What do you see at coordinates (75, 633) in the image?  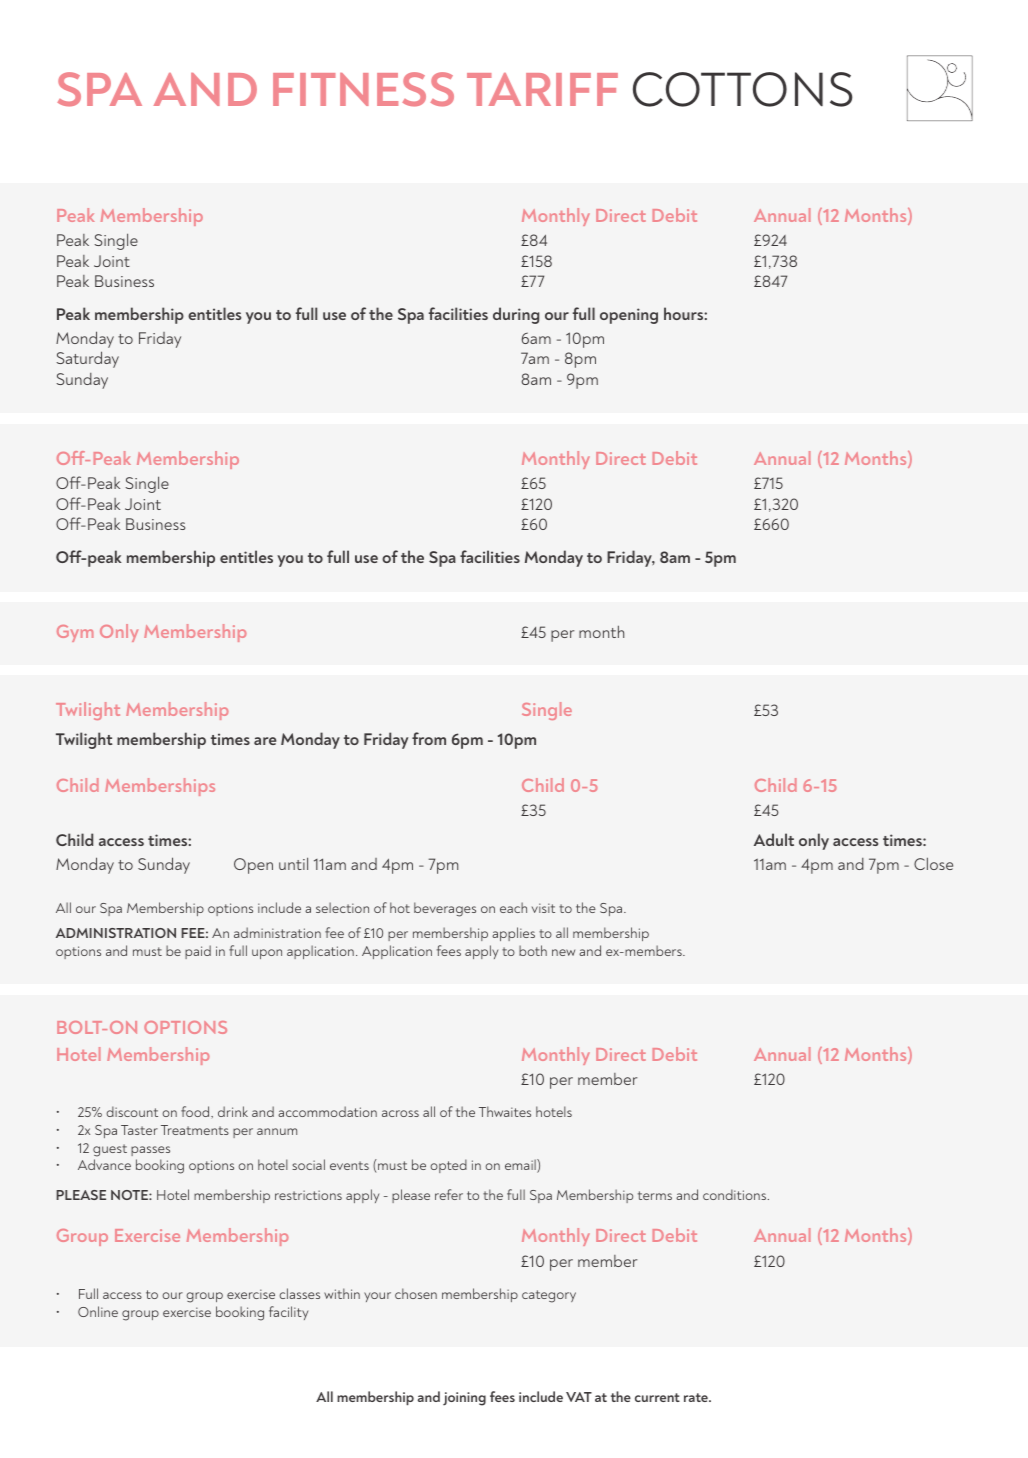 I see `Gym` at bounding box center [75, 633].
